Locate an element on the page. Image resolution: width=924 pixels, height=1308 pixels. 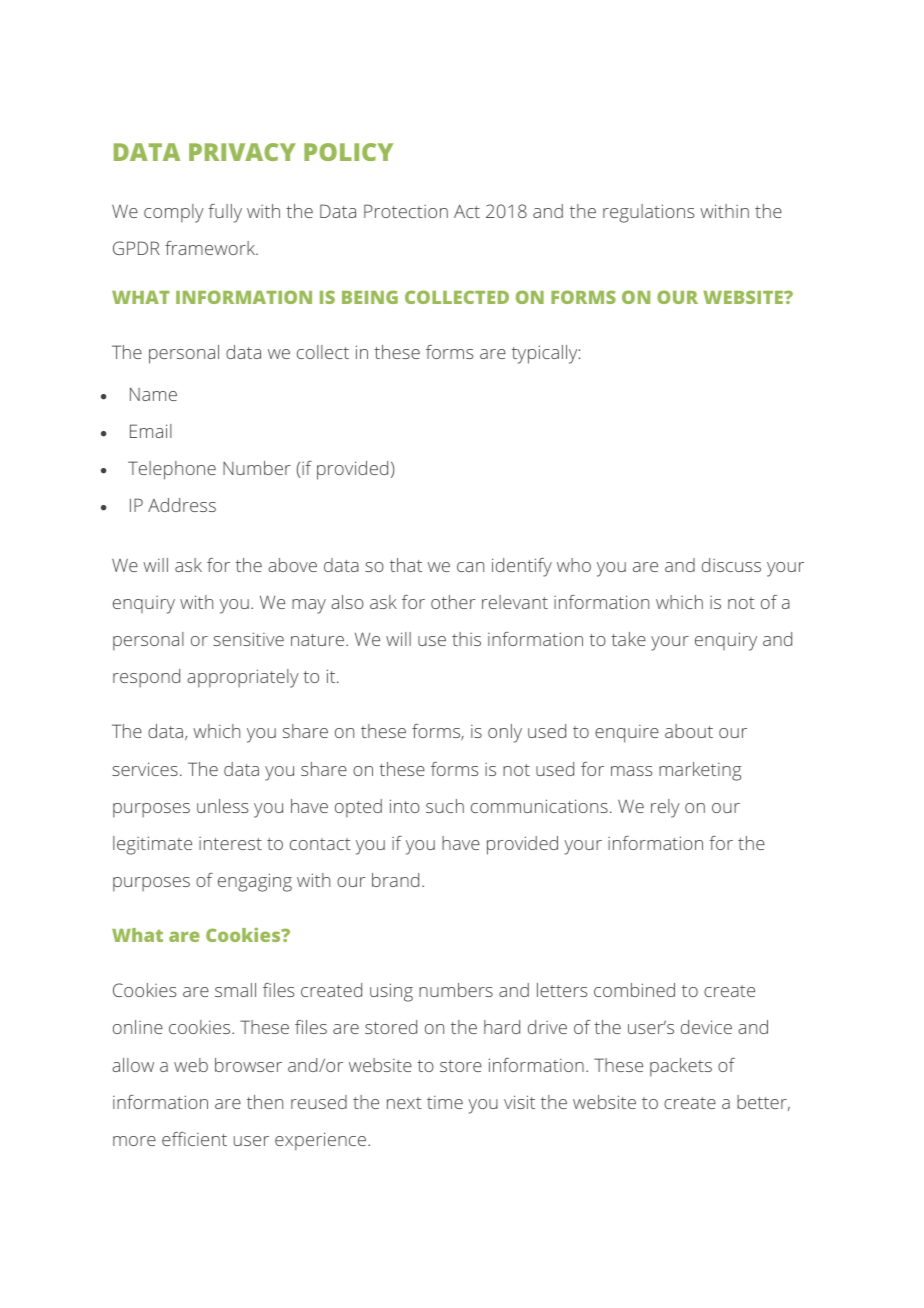
regulations is located at coordinates (648, 213).
